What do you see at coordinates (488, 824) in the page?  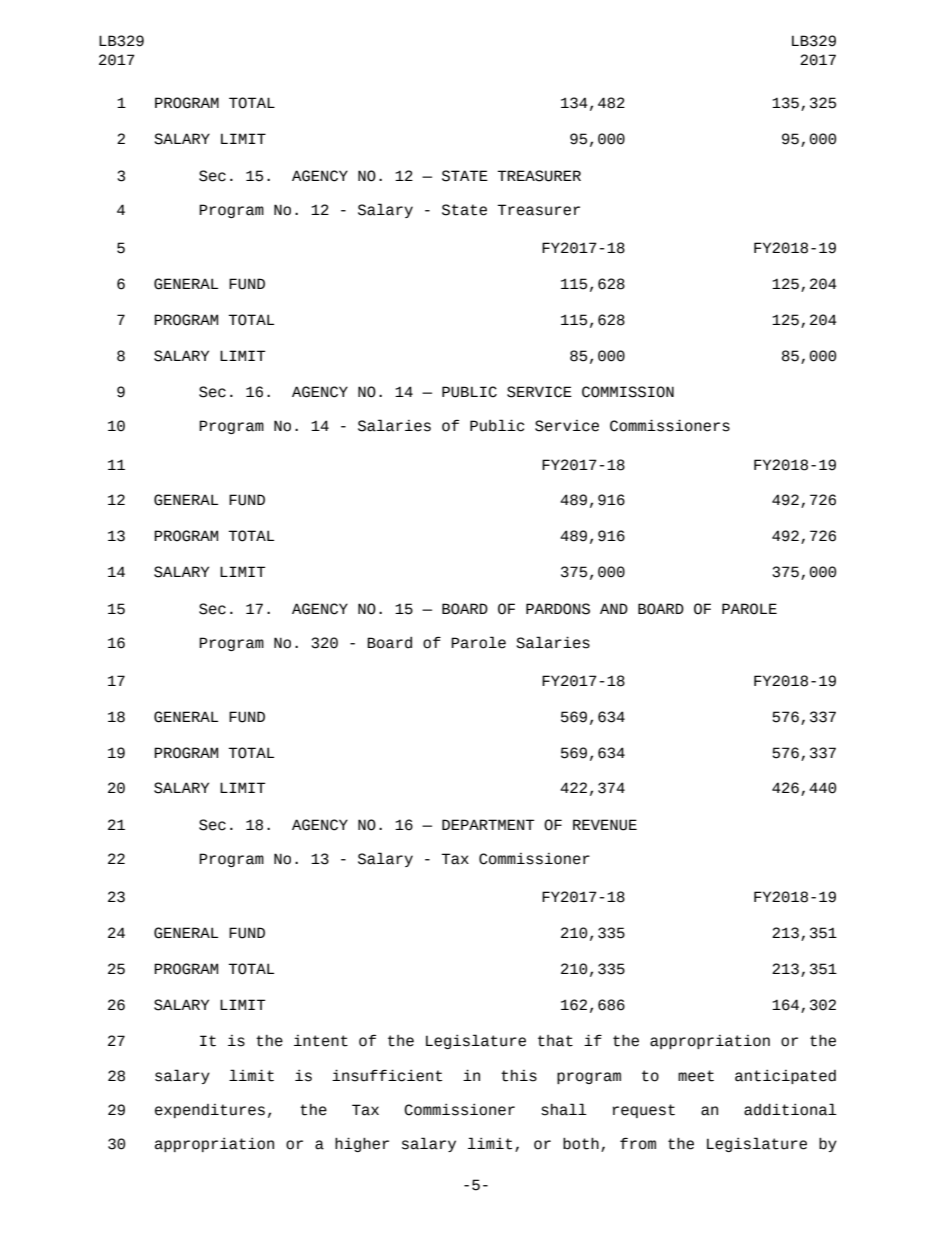 I see `DEPARTMENT` at bounding box center [488, 824].
